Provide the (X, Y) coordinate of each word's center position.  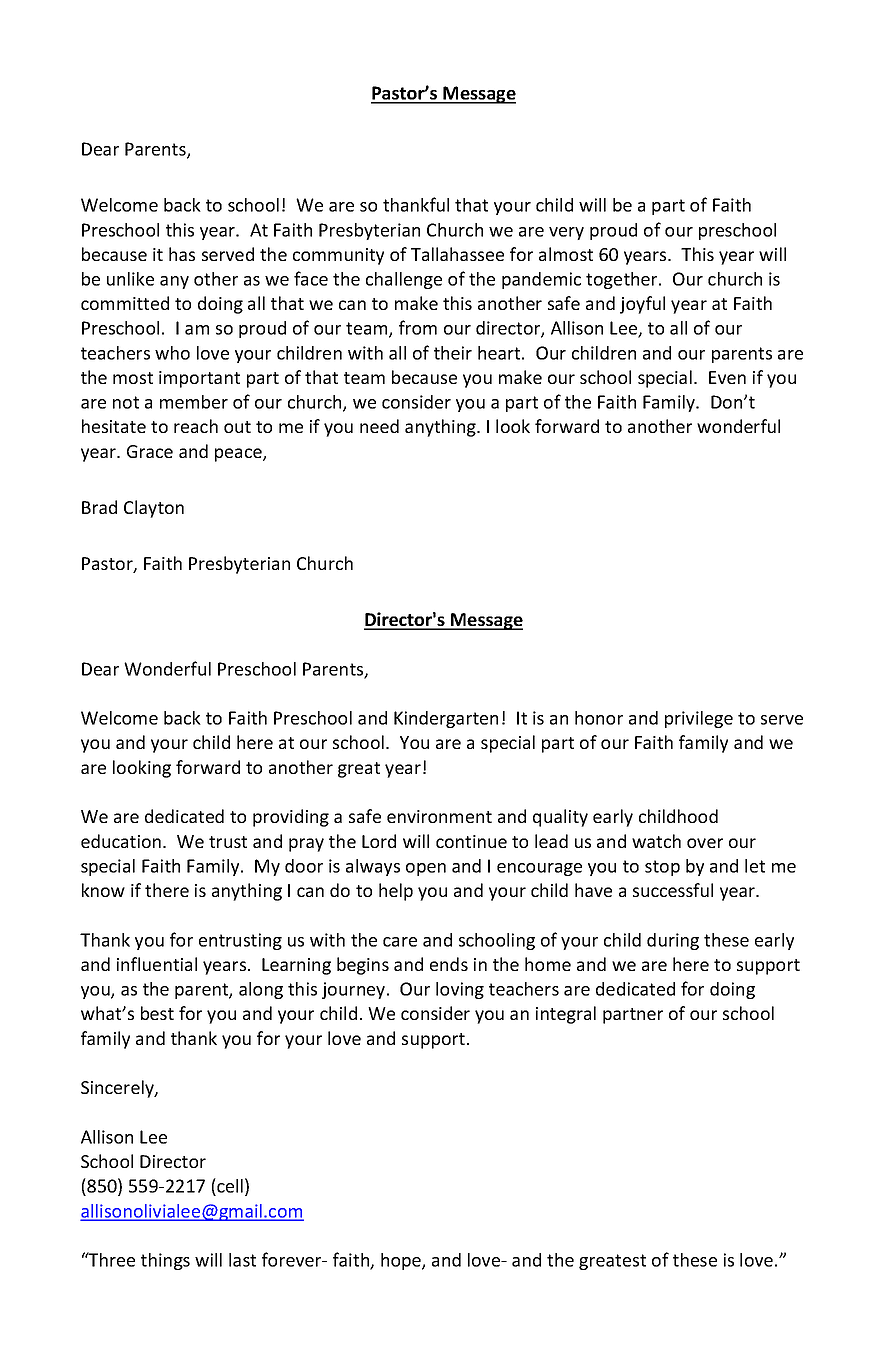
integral (566, 1015)
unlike (130, 279)
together (623, 280)
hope (402, 1261)
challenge (404, 280)
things (165, 1261)
